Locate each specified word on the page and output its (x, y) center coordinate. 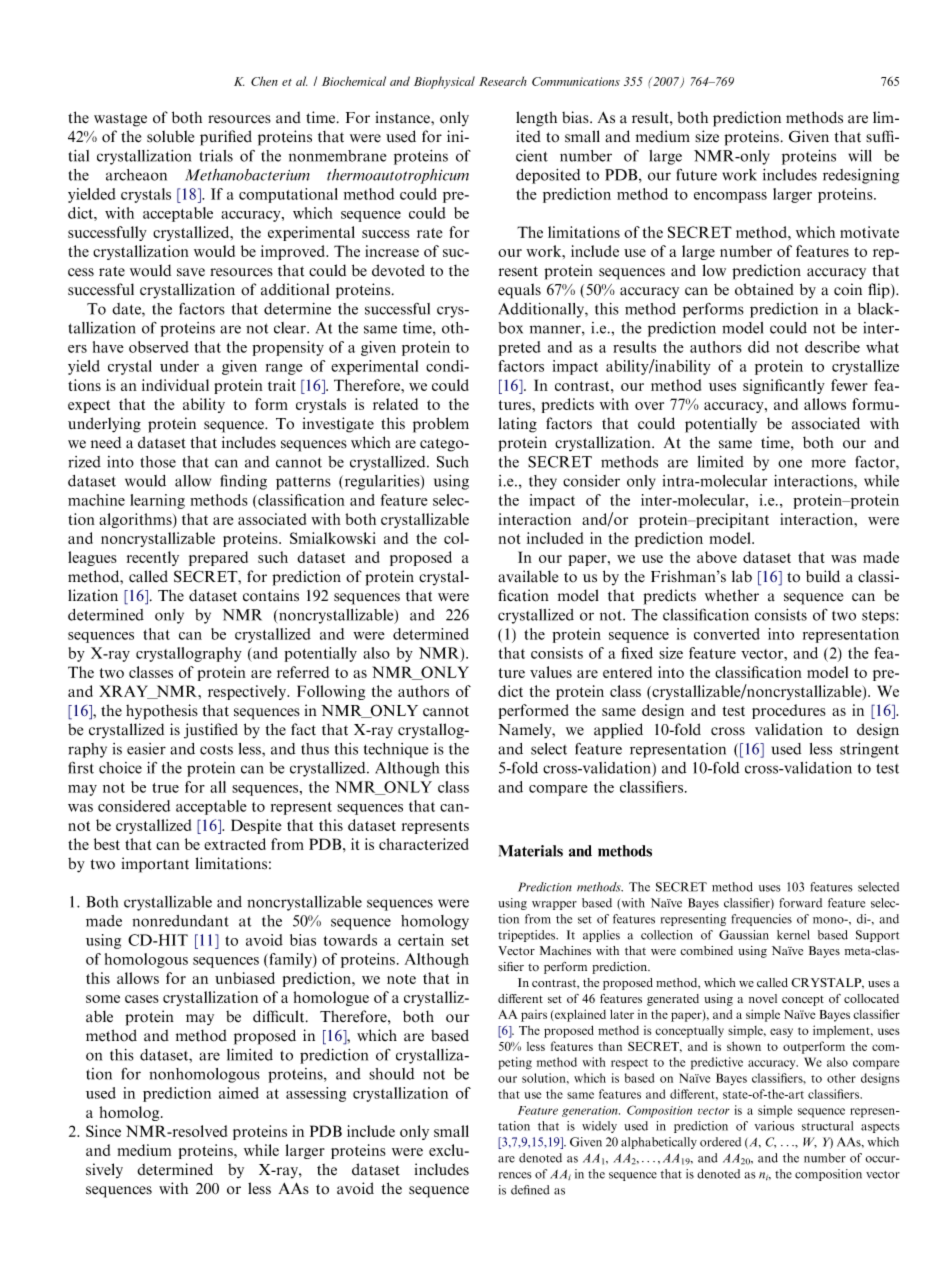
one (790, 463)
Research (502, 81)
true (165, 788)
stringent (869, 750)
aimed (239, 1093)
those (158, 462)
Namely (526, 731)
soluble (170, 136)
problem (441, 425)
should (391, 1074)
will (860, 156)
